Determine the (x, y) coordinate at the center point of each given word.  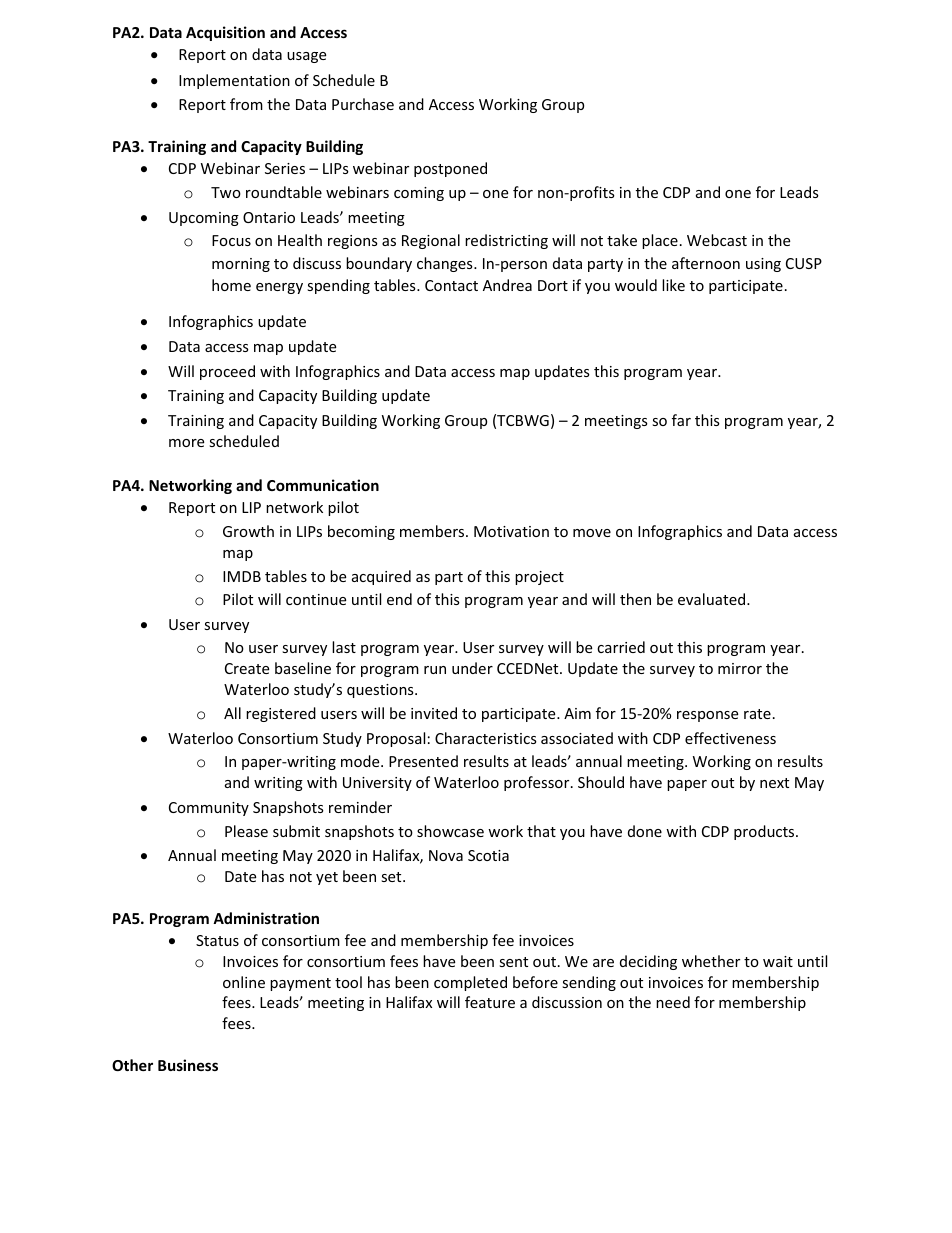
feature (490, 1002)
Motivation (511, 531)
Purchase (363, 104)
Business (188, 1065)
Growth (248, 531)
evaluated (713, 599)
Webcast (717, 240)
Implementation (234, 81)
